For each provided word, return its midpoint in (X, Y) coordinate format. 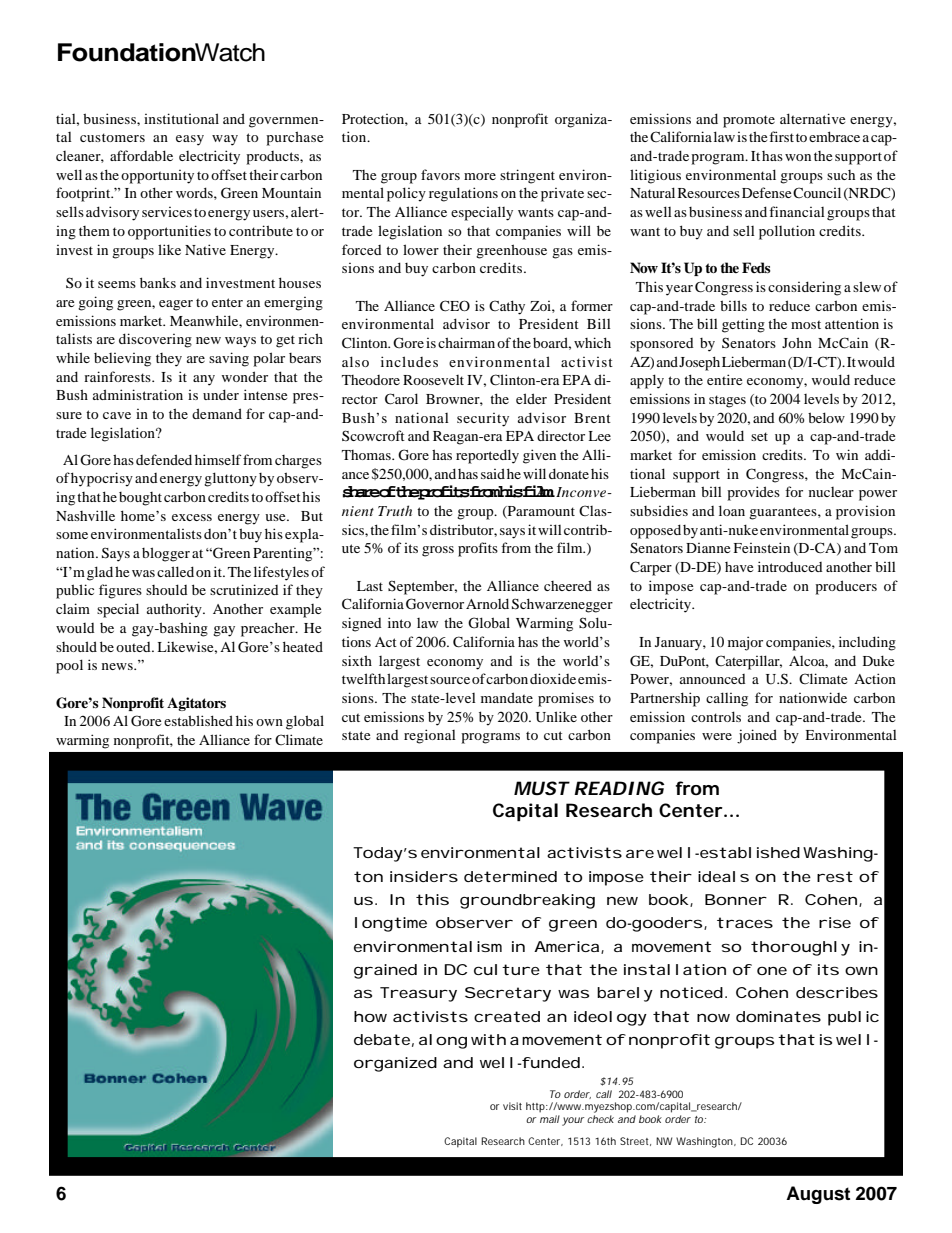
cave (117, 415)
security (483, 420)
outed (134, 647)
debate (382, 1039)
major (745, 643)
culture (507, 969)
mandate (507, 697)
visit (512, 1106)
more (480, 176)
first (781, 136)
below (826, 417)
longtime (391, 924)
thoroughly (800, 948)
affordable (141, 155)
